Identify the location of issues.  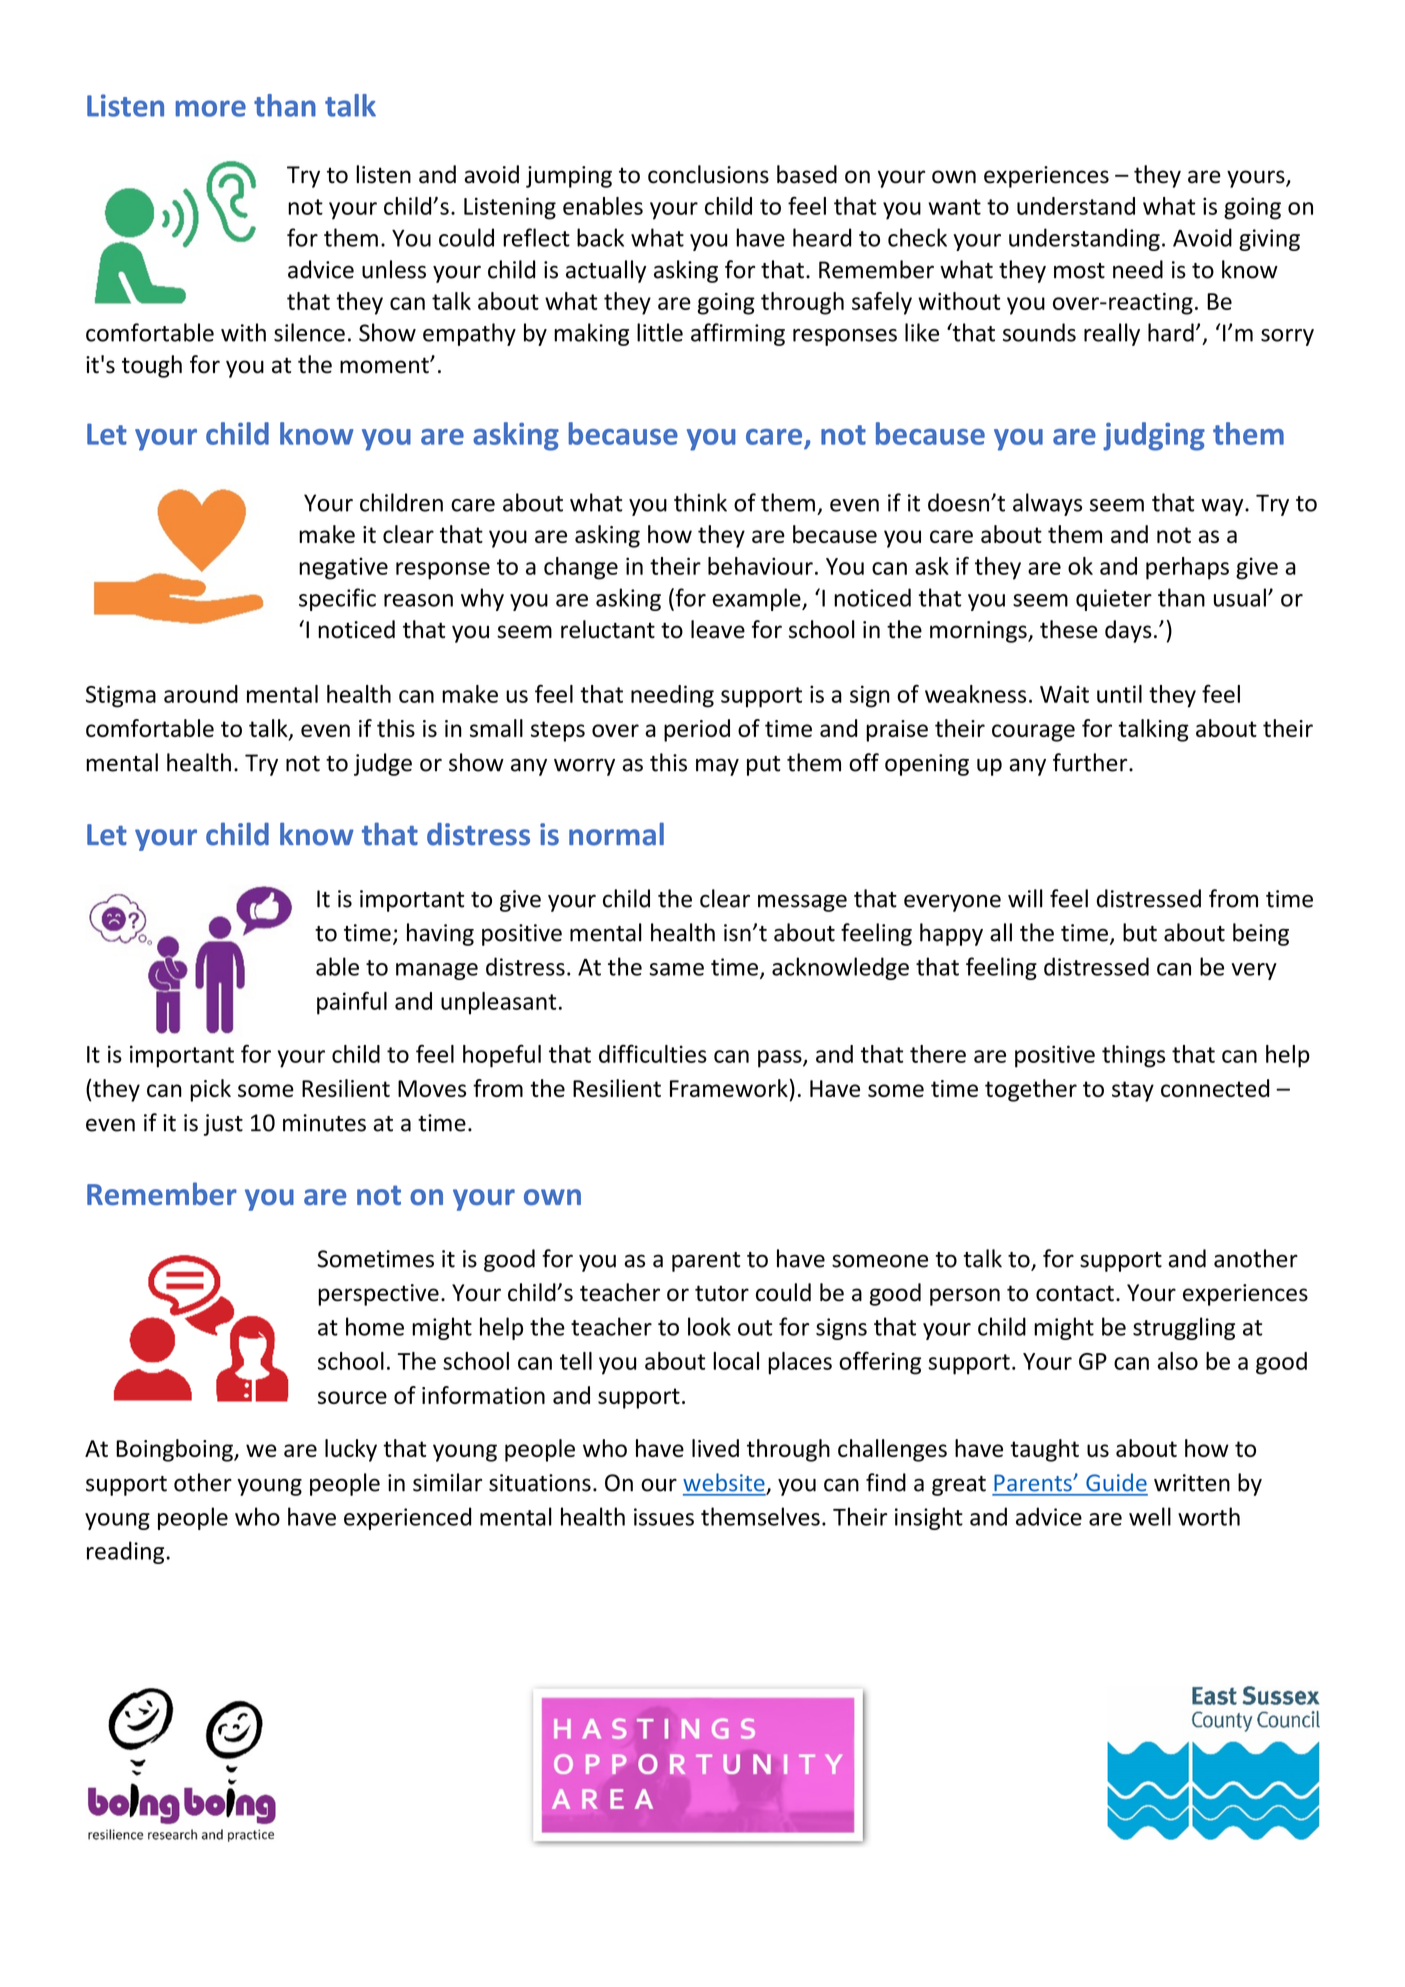
(664, 1517).
